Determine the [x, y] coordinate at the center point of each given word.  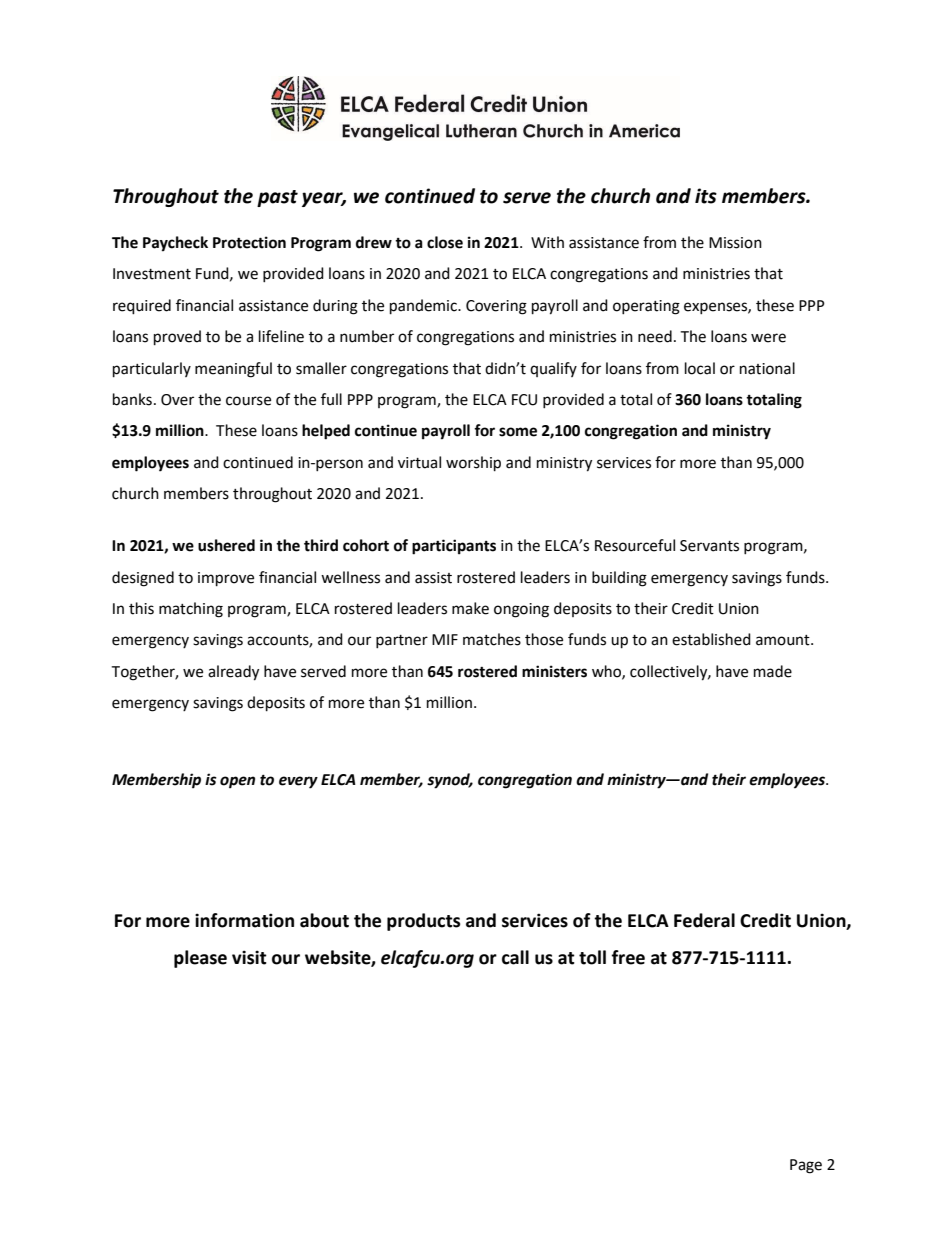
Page [806, 1166]
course [248, 401]
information [244, 920]
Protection [249, 242]
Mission [735, 243]
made [773, 671]
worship [473, 464]
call [515, 957]
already [233, 673]
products [423, 922]
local [700, 368]
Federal [704, 920]
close [445, 242]
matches [492, 639]
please [200, 959]
